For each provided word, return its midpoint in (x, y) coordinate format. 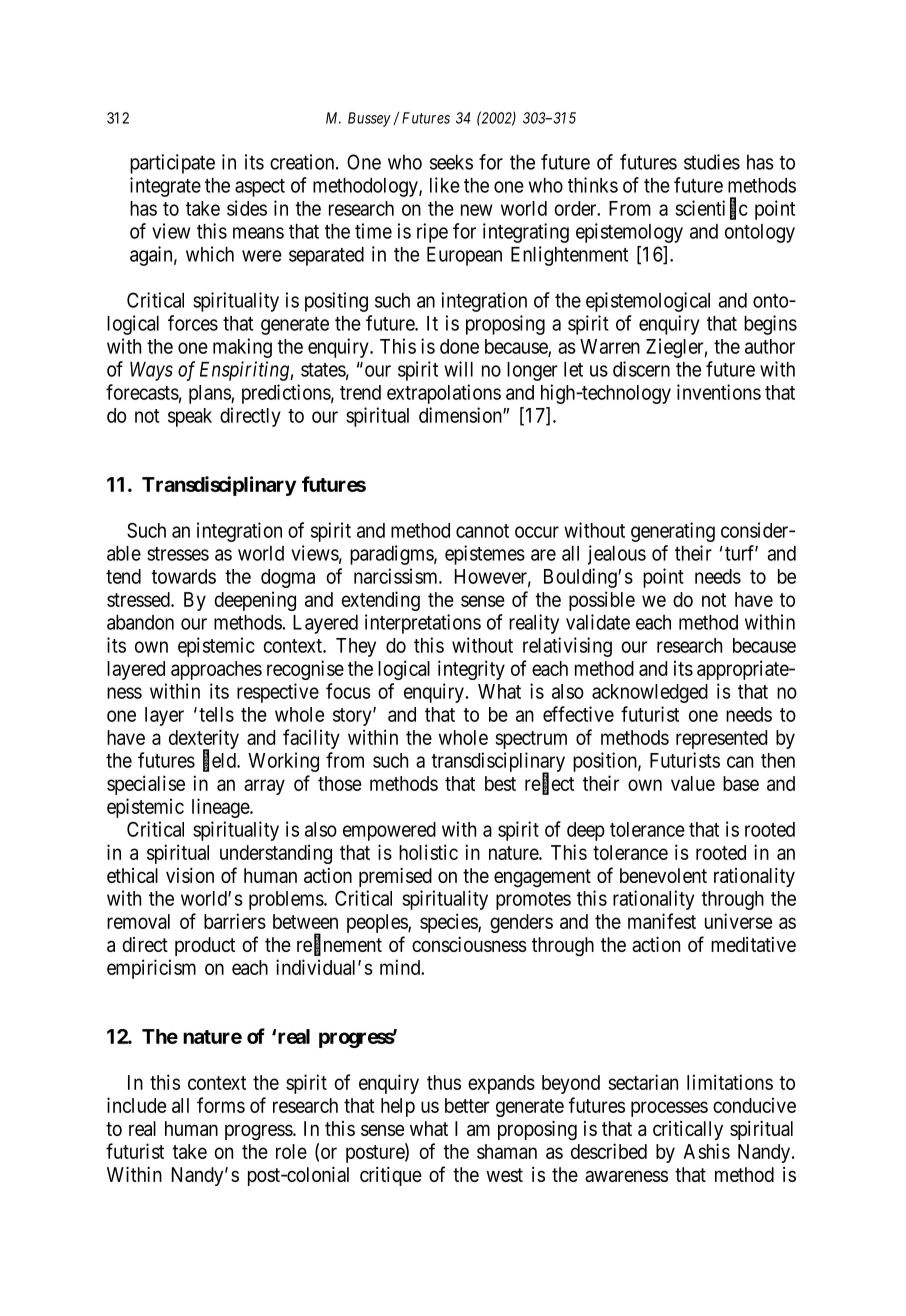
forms (221, 1105)
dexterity (204, 740)
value (693, 783)
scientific (711, 208)
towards (183, 576)
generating (673, 532)
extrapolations (444, 394)
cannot (482, 531)
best (500, 783)
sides (247, 208)
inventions (719, 392)
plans (210, 394)
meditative (753, 944)
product (205, 946)
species (449, 923)
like (445, 185)
